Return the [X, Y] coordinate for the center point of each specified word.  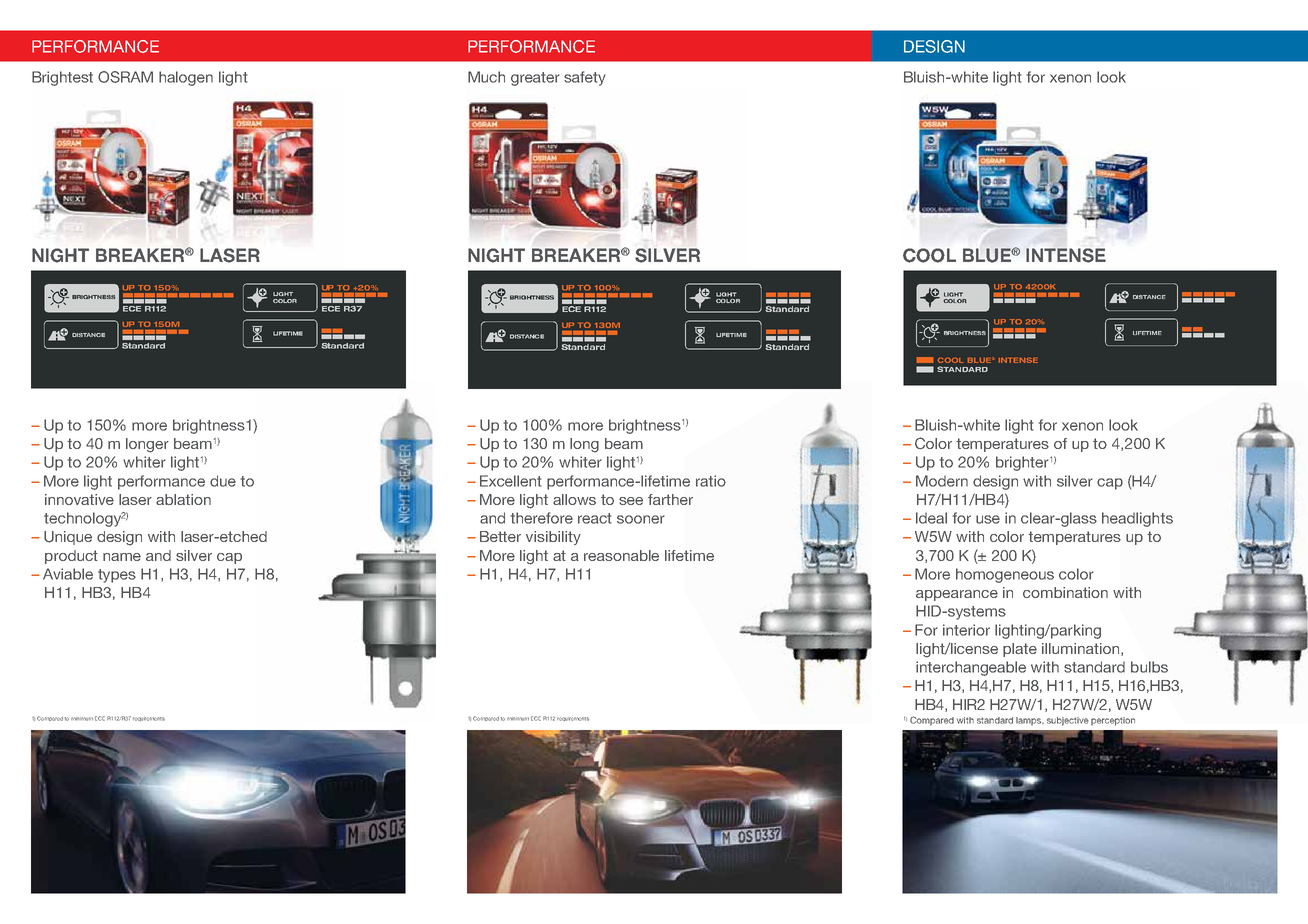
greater [535, 79]
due [223, 481]
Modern [942, 481]
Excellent [511, 481]
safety [585, 78]
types [117, 576]
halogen [186, 78]
